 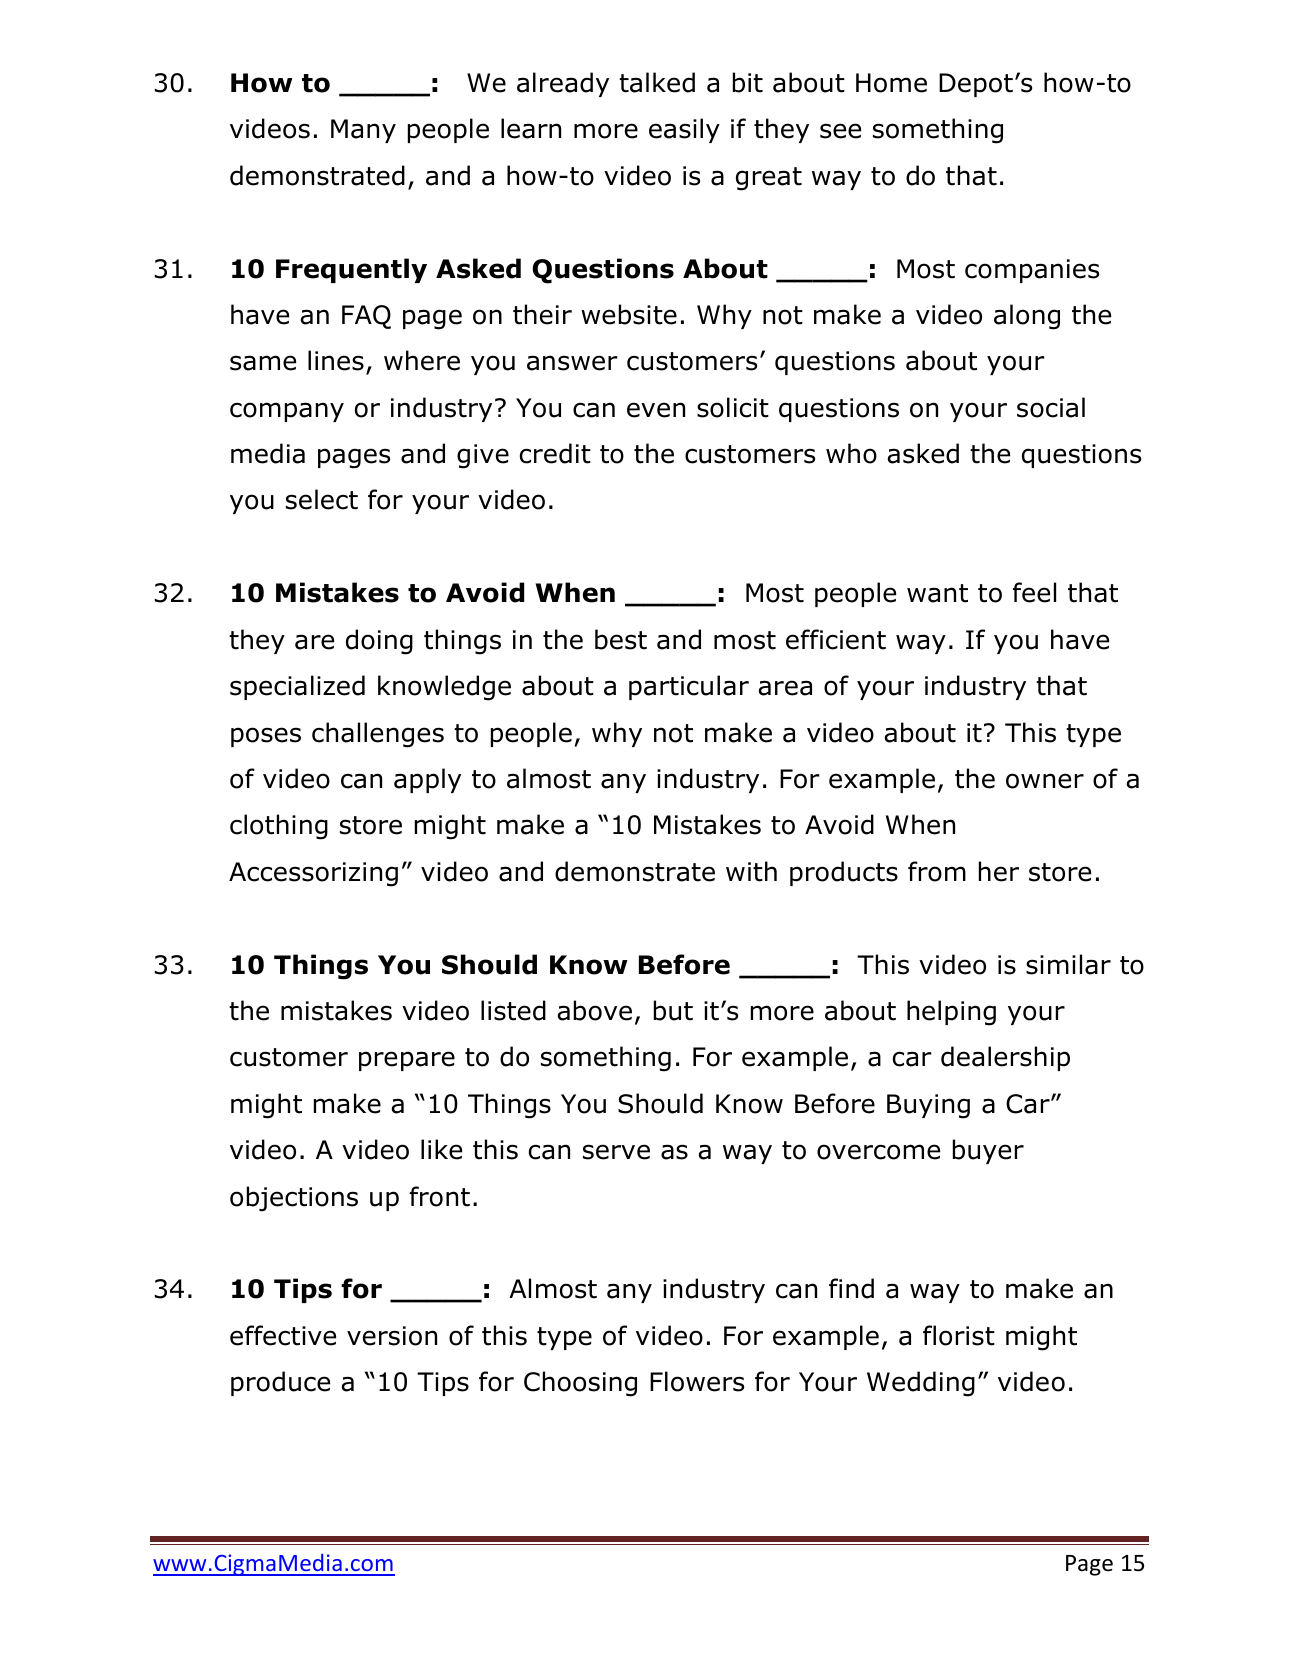 What do you see at coordinates (937, 593) in the screenshot?
I see `want` at bounding box center [937, 593].
